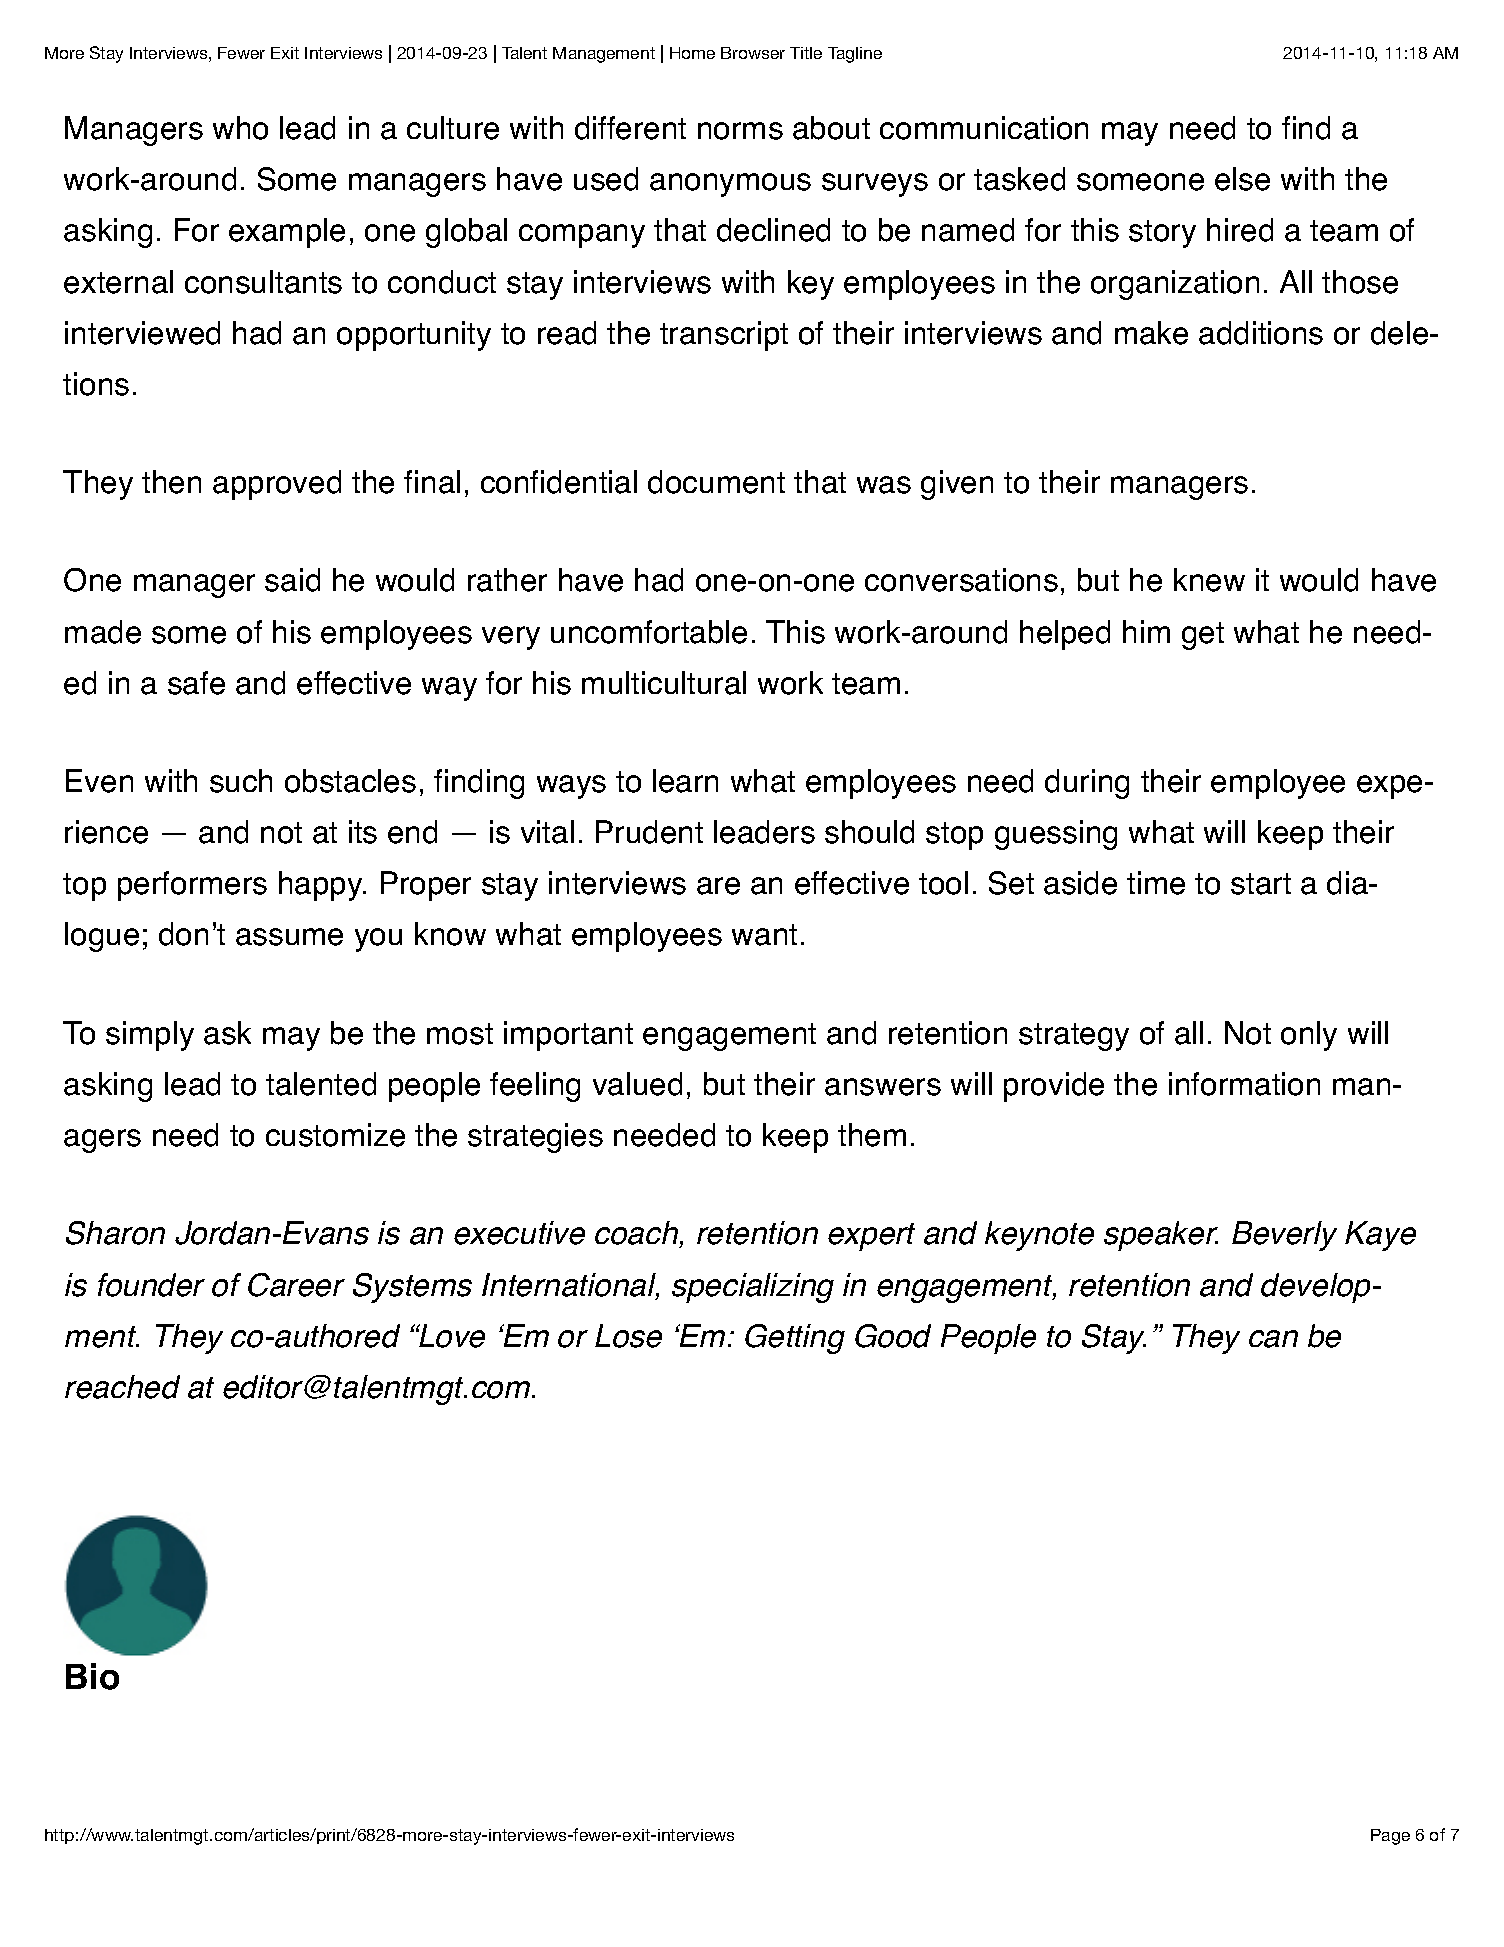 The height and width of the page is (1947, 1504). Describe the element at coordinates (795, 1339) in the page. I see `Getting` at that location.
